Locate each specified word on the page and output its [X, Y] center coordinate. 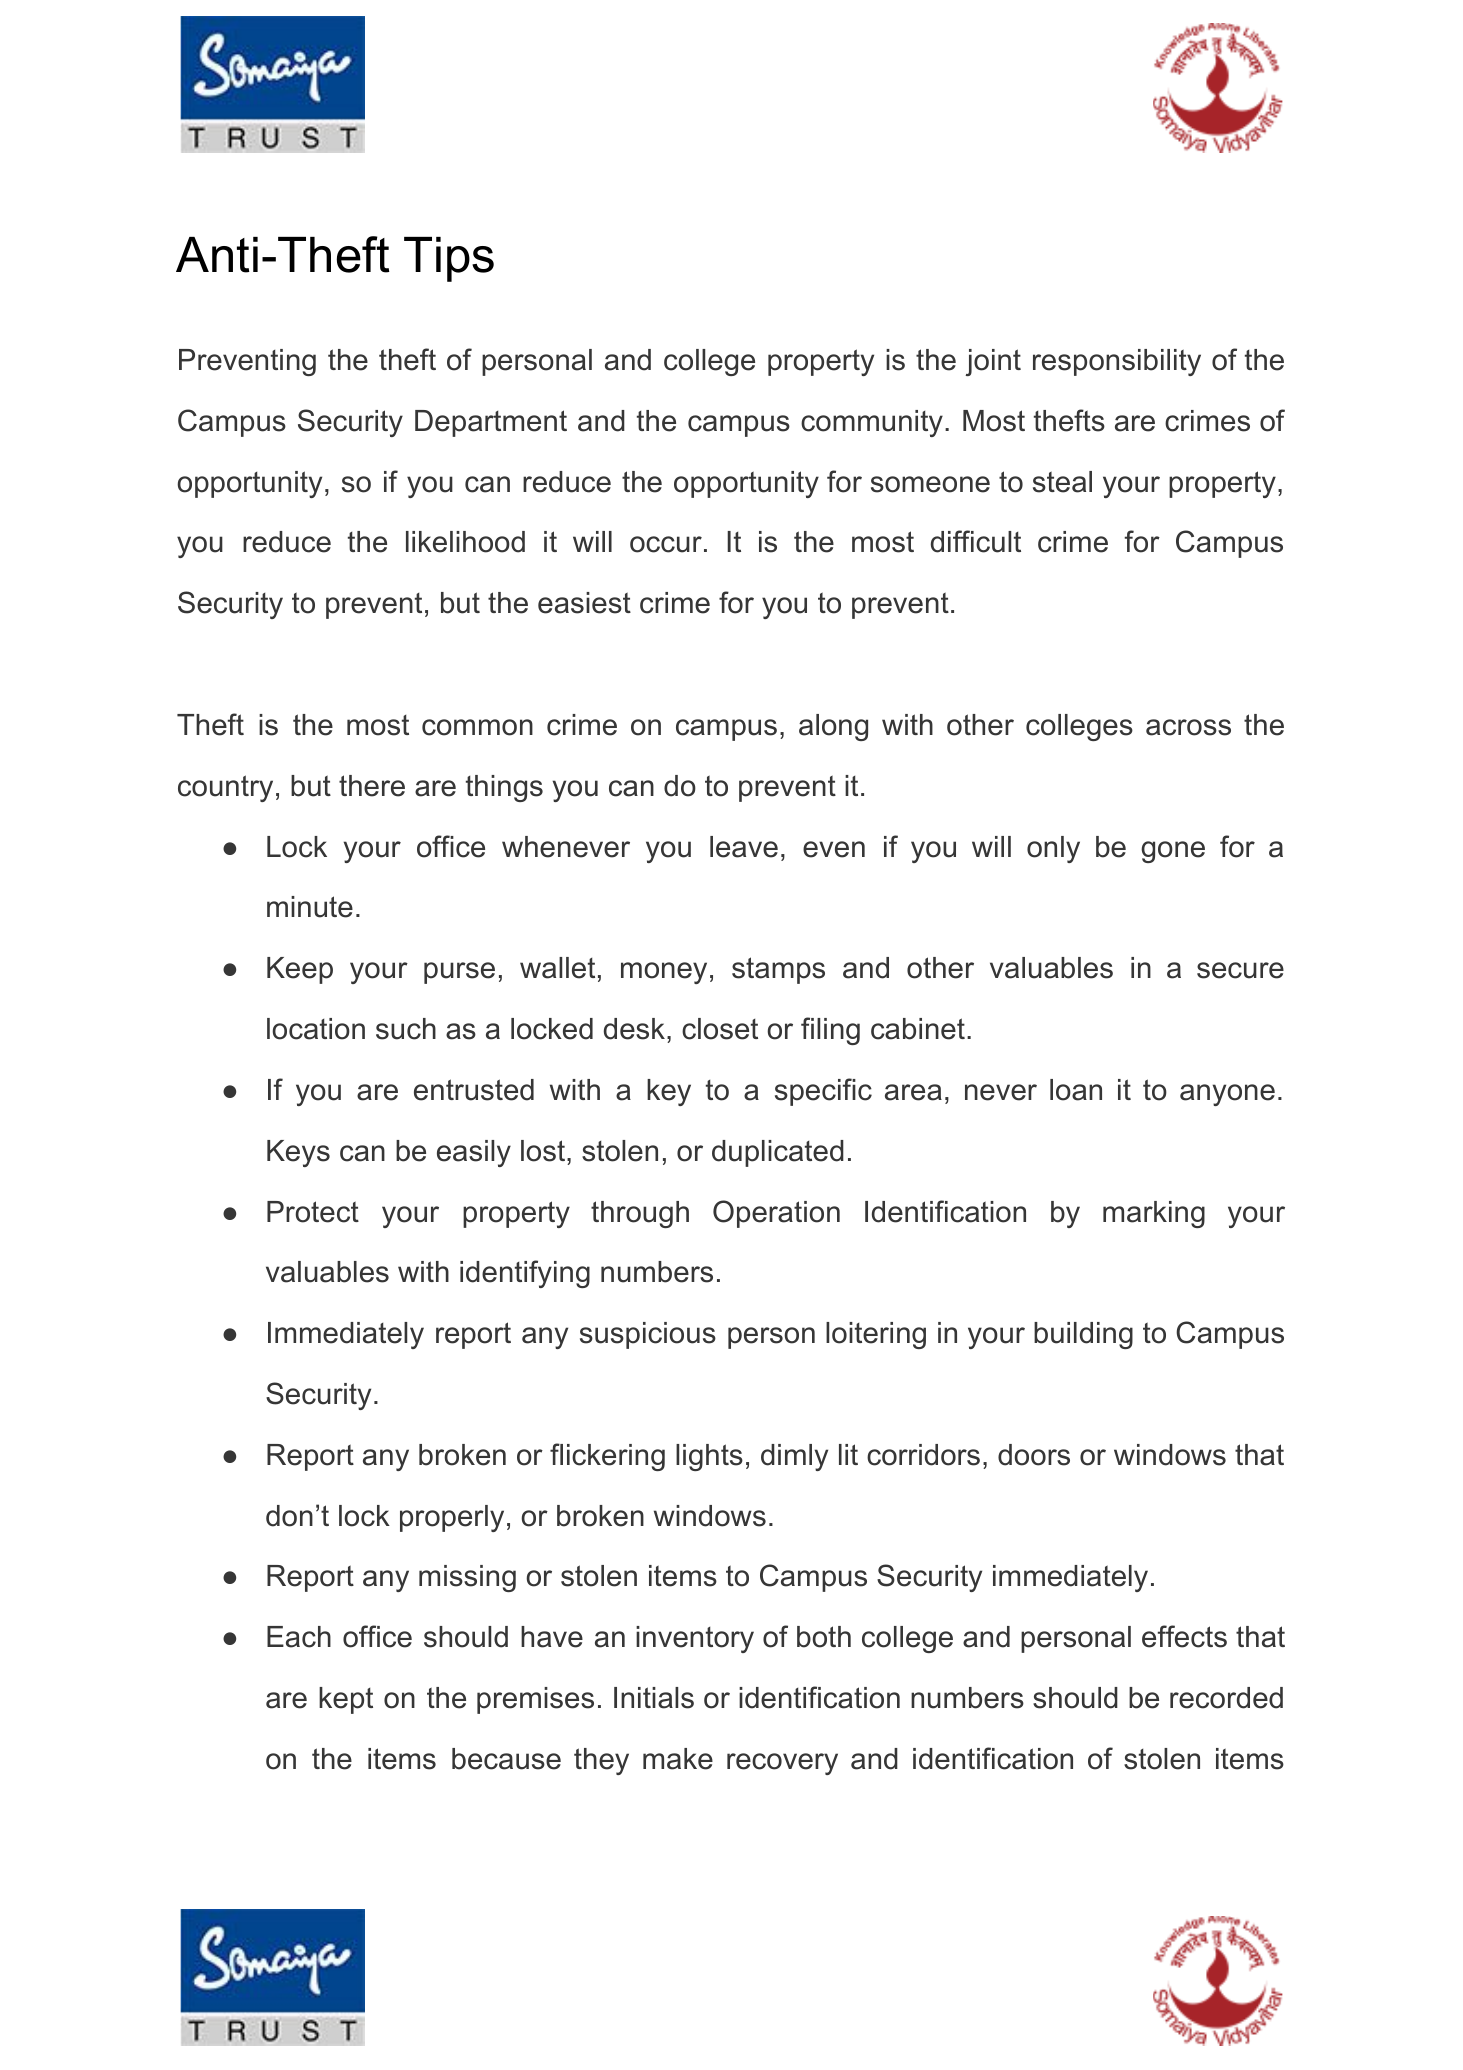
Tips [449, 259]
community [872, 423]
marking [1154, 1214]
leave [744, 847]
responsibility [1117, 362]
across [1188, 727]
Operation [776, 1214]
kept [346, 1700]
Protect [313, 1212]
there [372, 786]
